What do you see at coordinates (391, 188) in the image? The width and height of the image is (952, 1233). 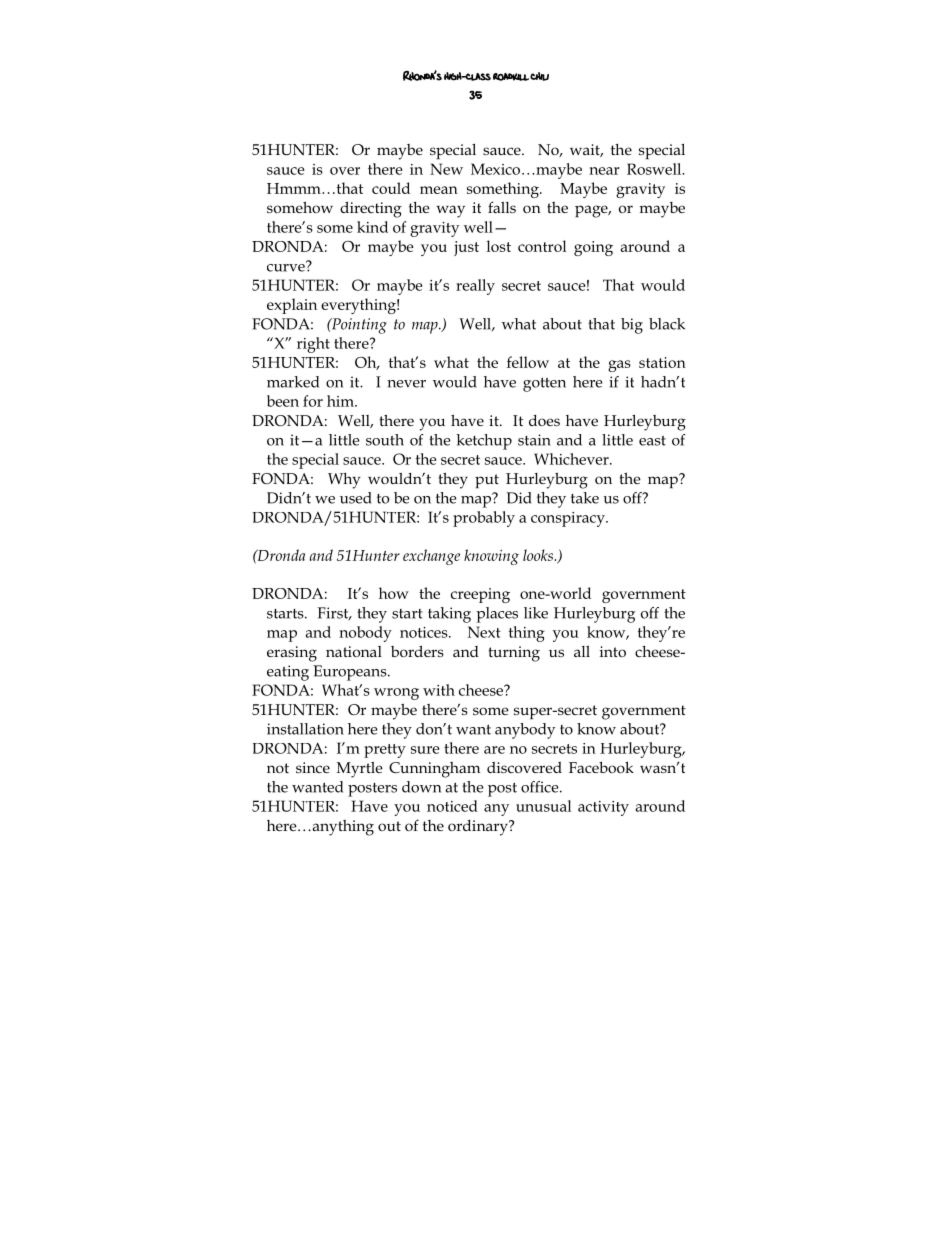 I see `could` at bounding box center [391, 188].
